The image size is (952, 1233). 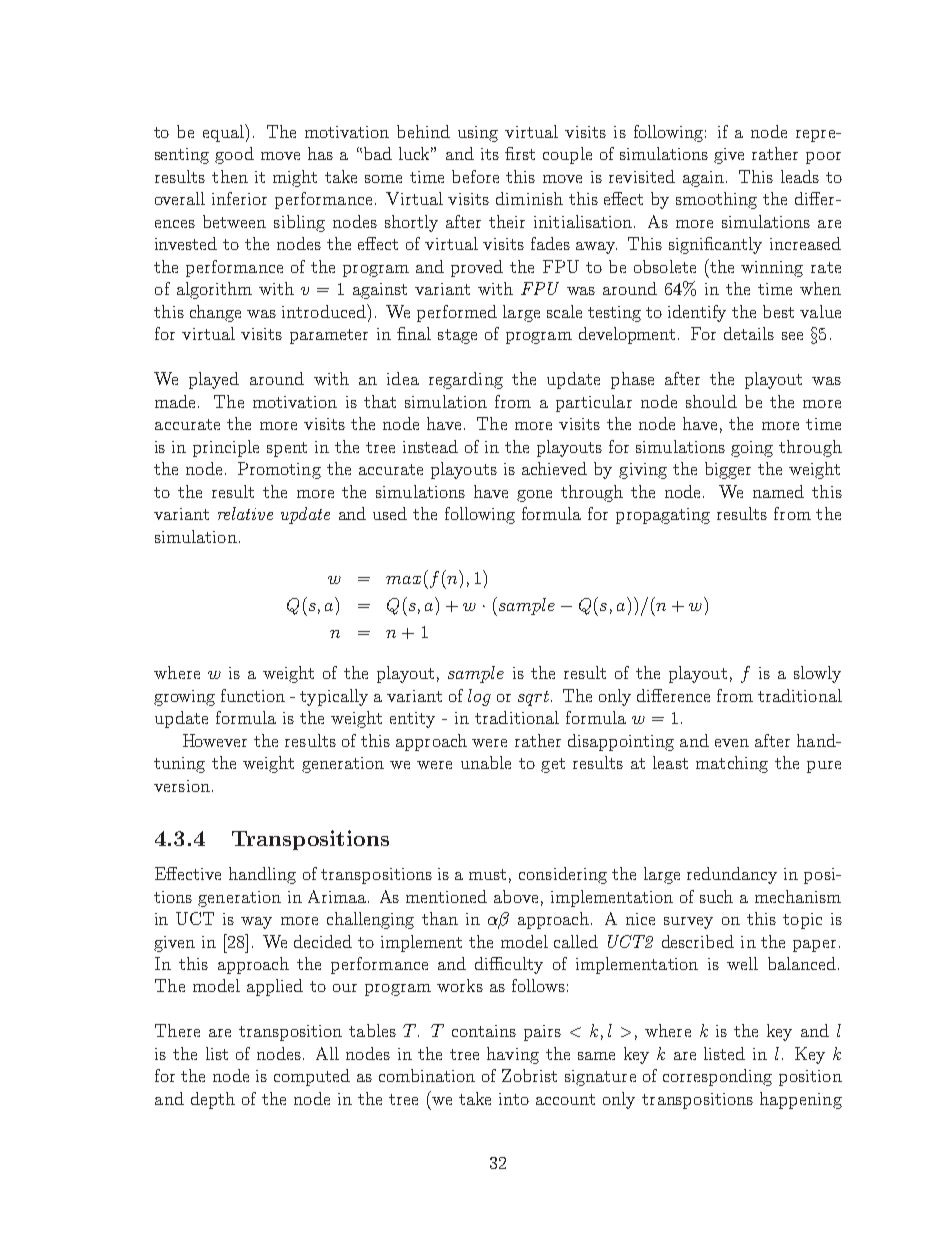 I want to click on leads, so click(x=800, y=176).
